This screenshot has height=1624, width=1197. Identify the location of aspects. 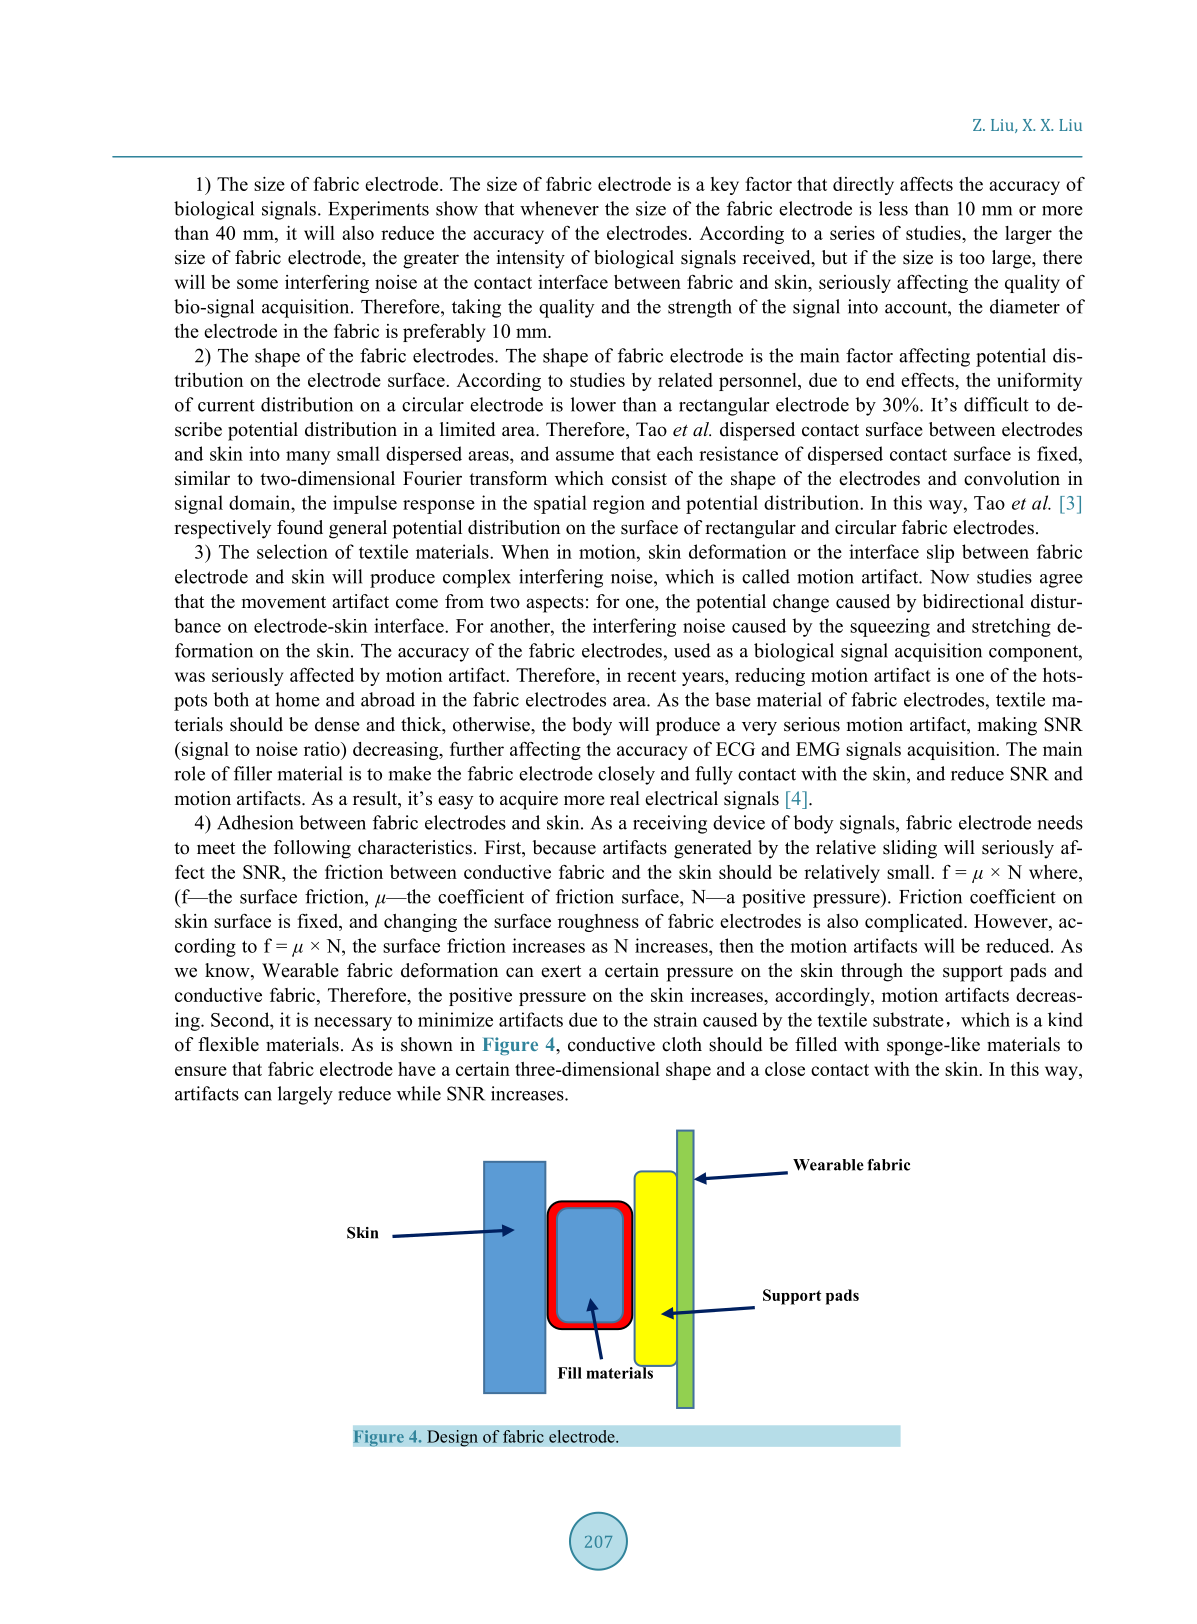
(555, 604).
